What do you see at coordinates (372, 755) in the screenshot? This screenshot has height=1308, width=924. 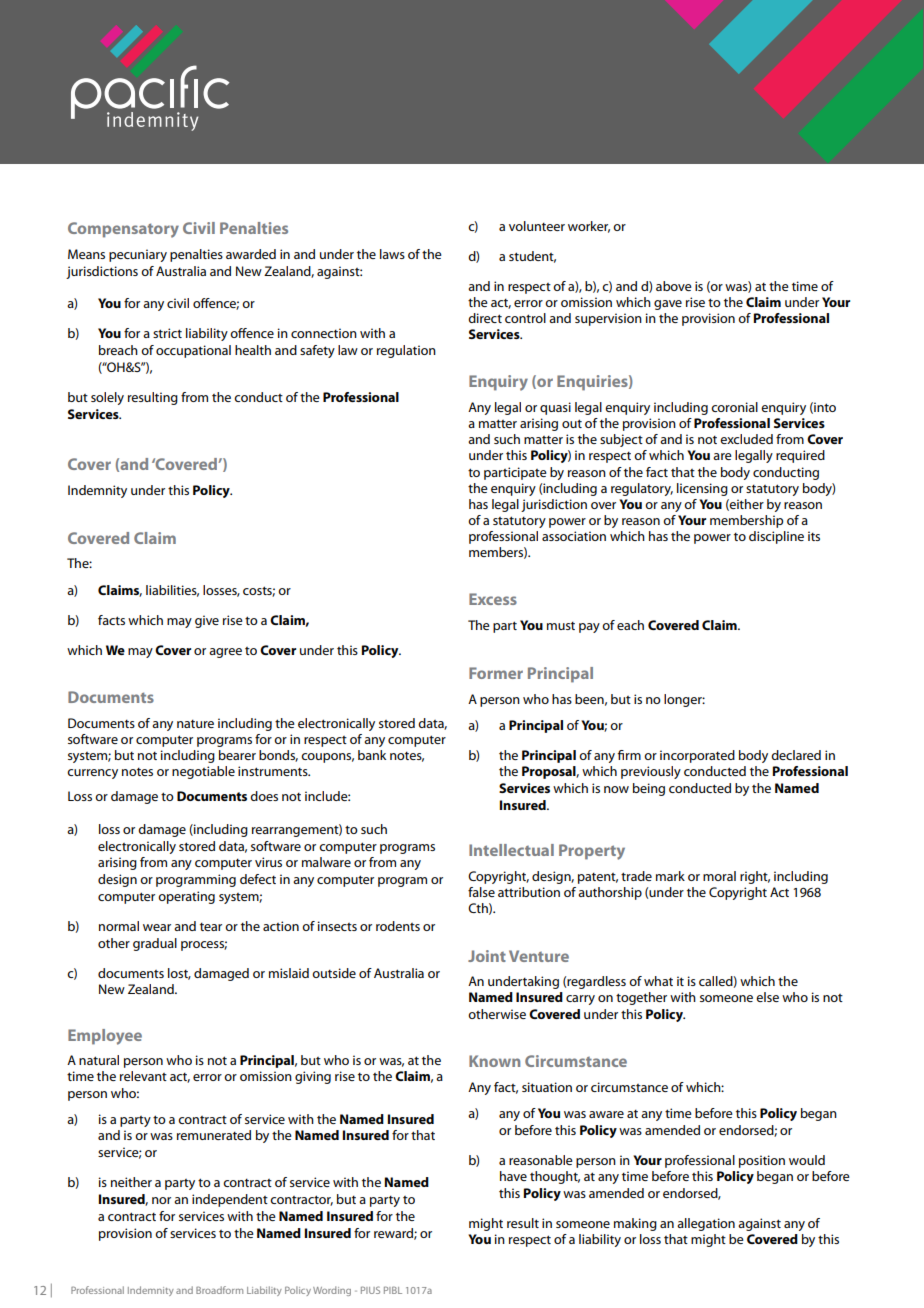 I see `bank` at bounding box center [372, 755].
